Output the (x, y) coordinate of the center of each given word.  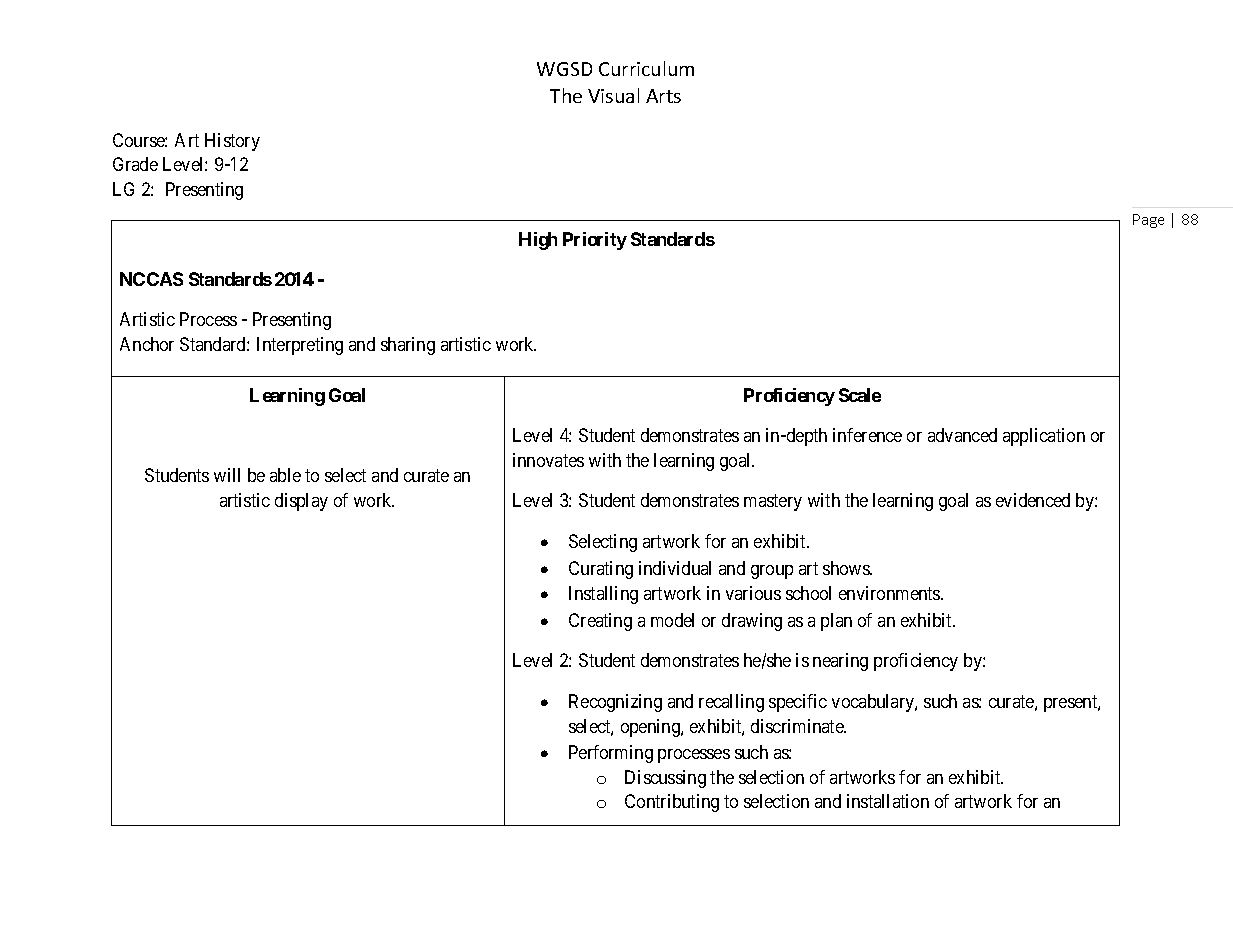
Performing (611, 754)
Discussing (665, 779)
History (232, 142)
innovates (548, 460)
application (1044, 437)
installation (888, 801)
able (285, 475)
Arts (663, 96)
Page (1148, 221)
